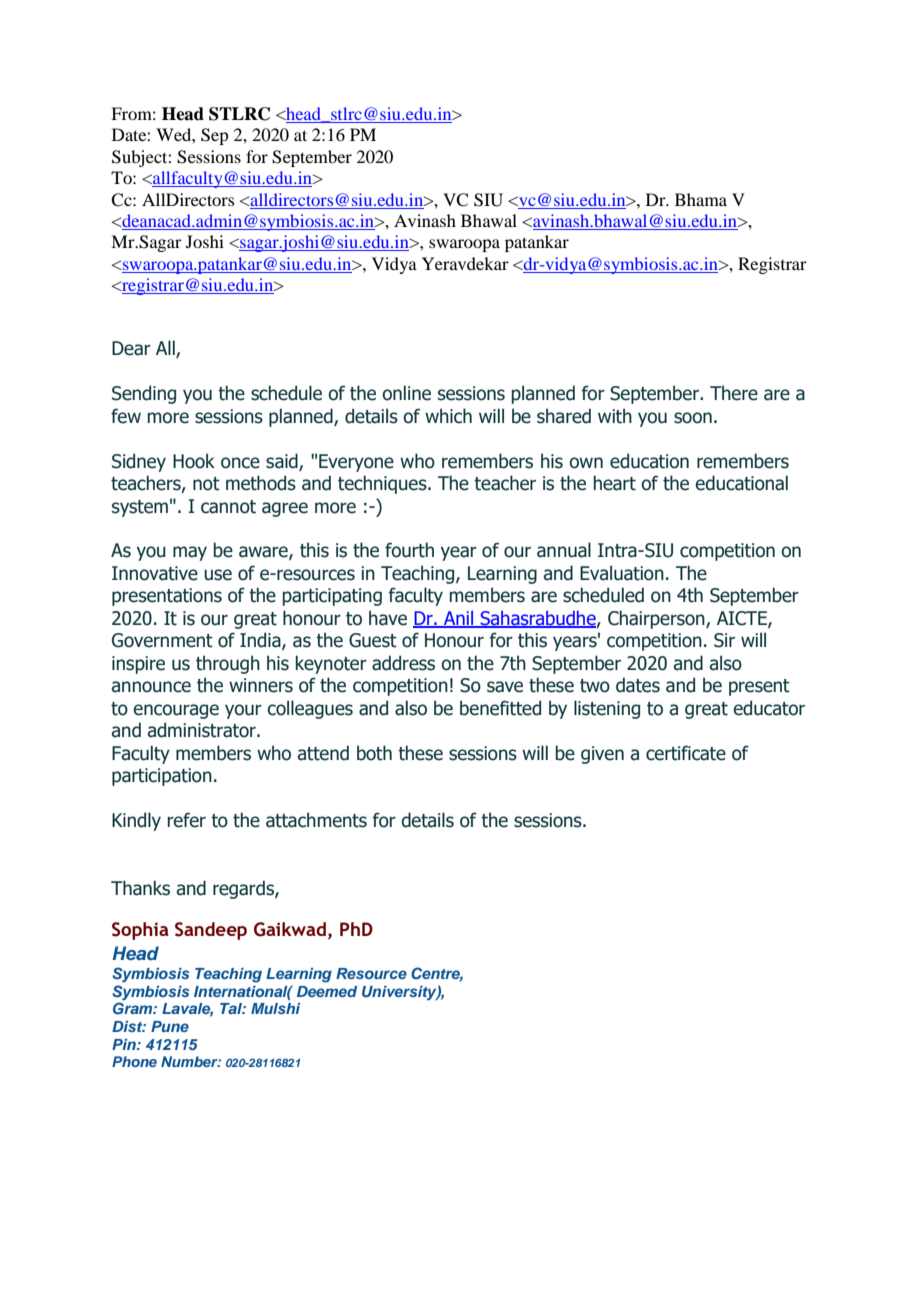 This page has width=924, height=1307. Describe the element at coordinates (170, 1026) in the page. I see `Pune` at that location.
